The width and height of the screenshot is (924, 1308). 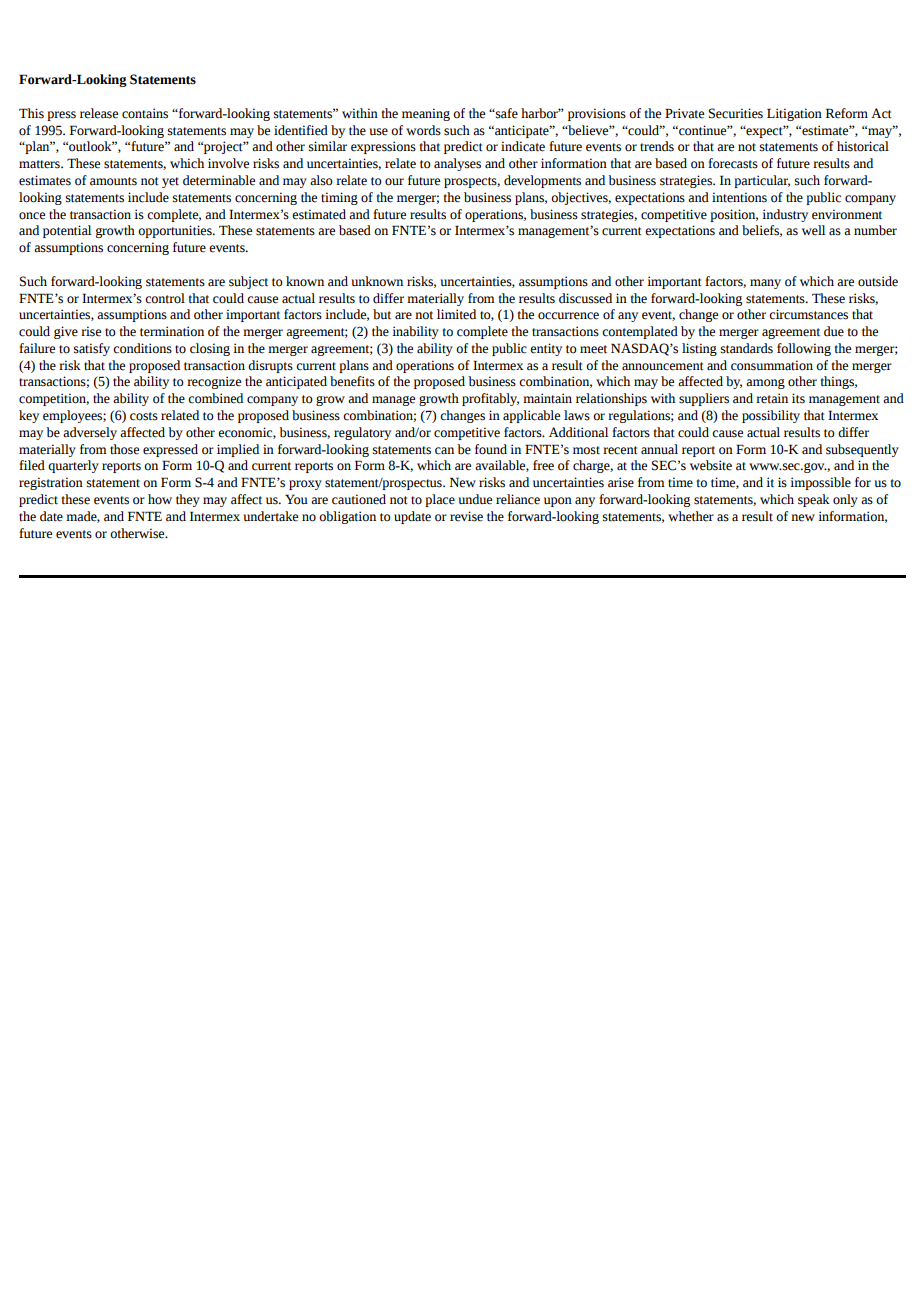 I want to click on many, so click(x=765, y=284).
